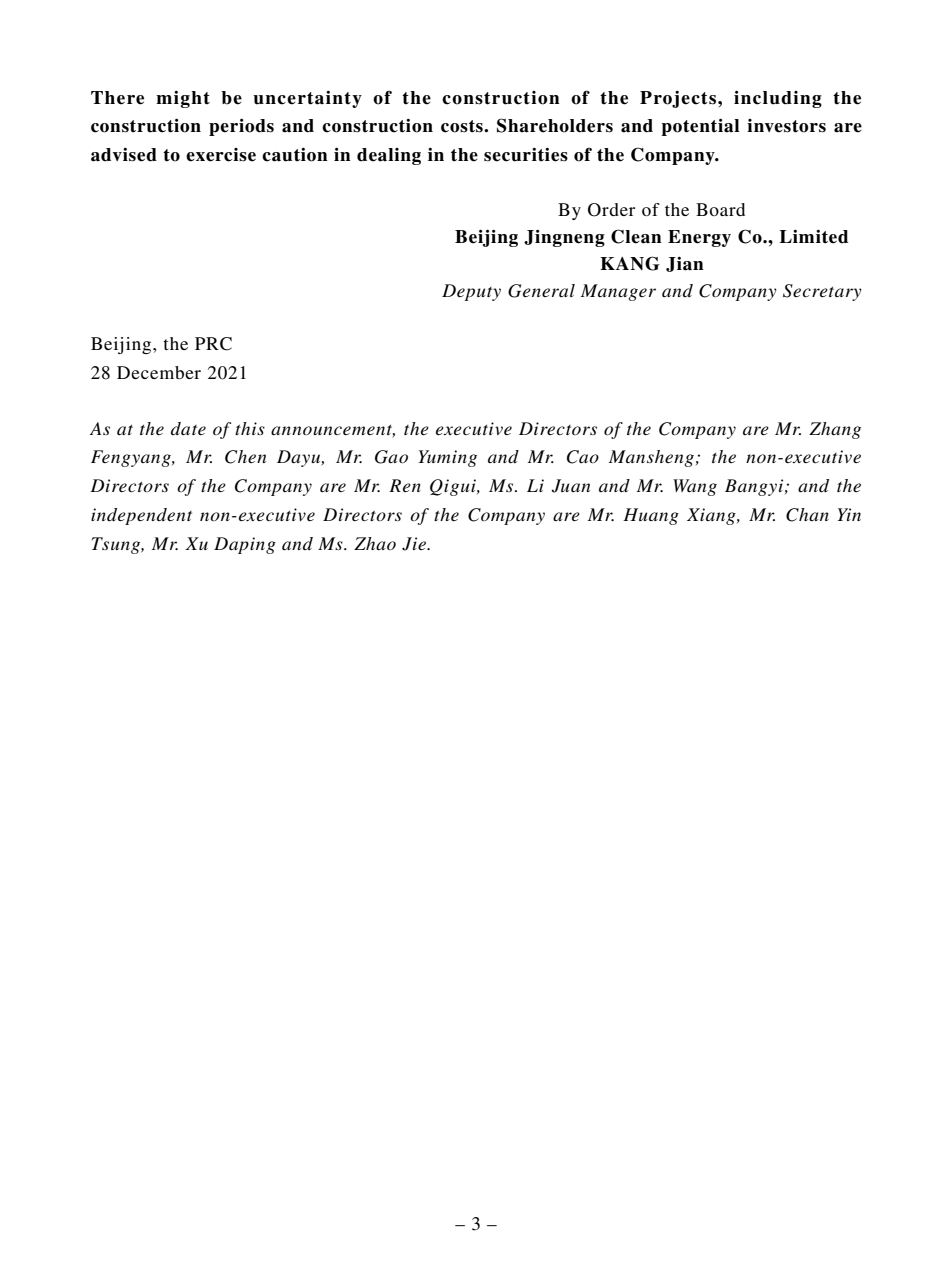 This page has height=1271, width=952. Describe the element at coordinates (213, 344) in the page. I see `PRC` at that location.
